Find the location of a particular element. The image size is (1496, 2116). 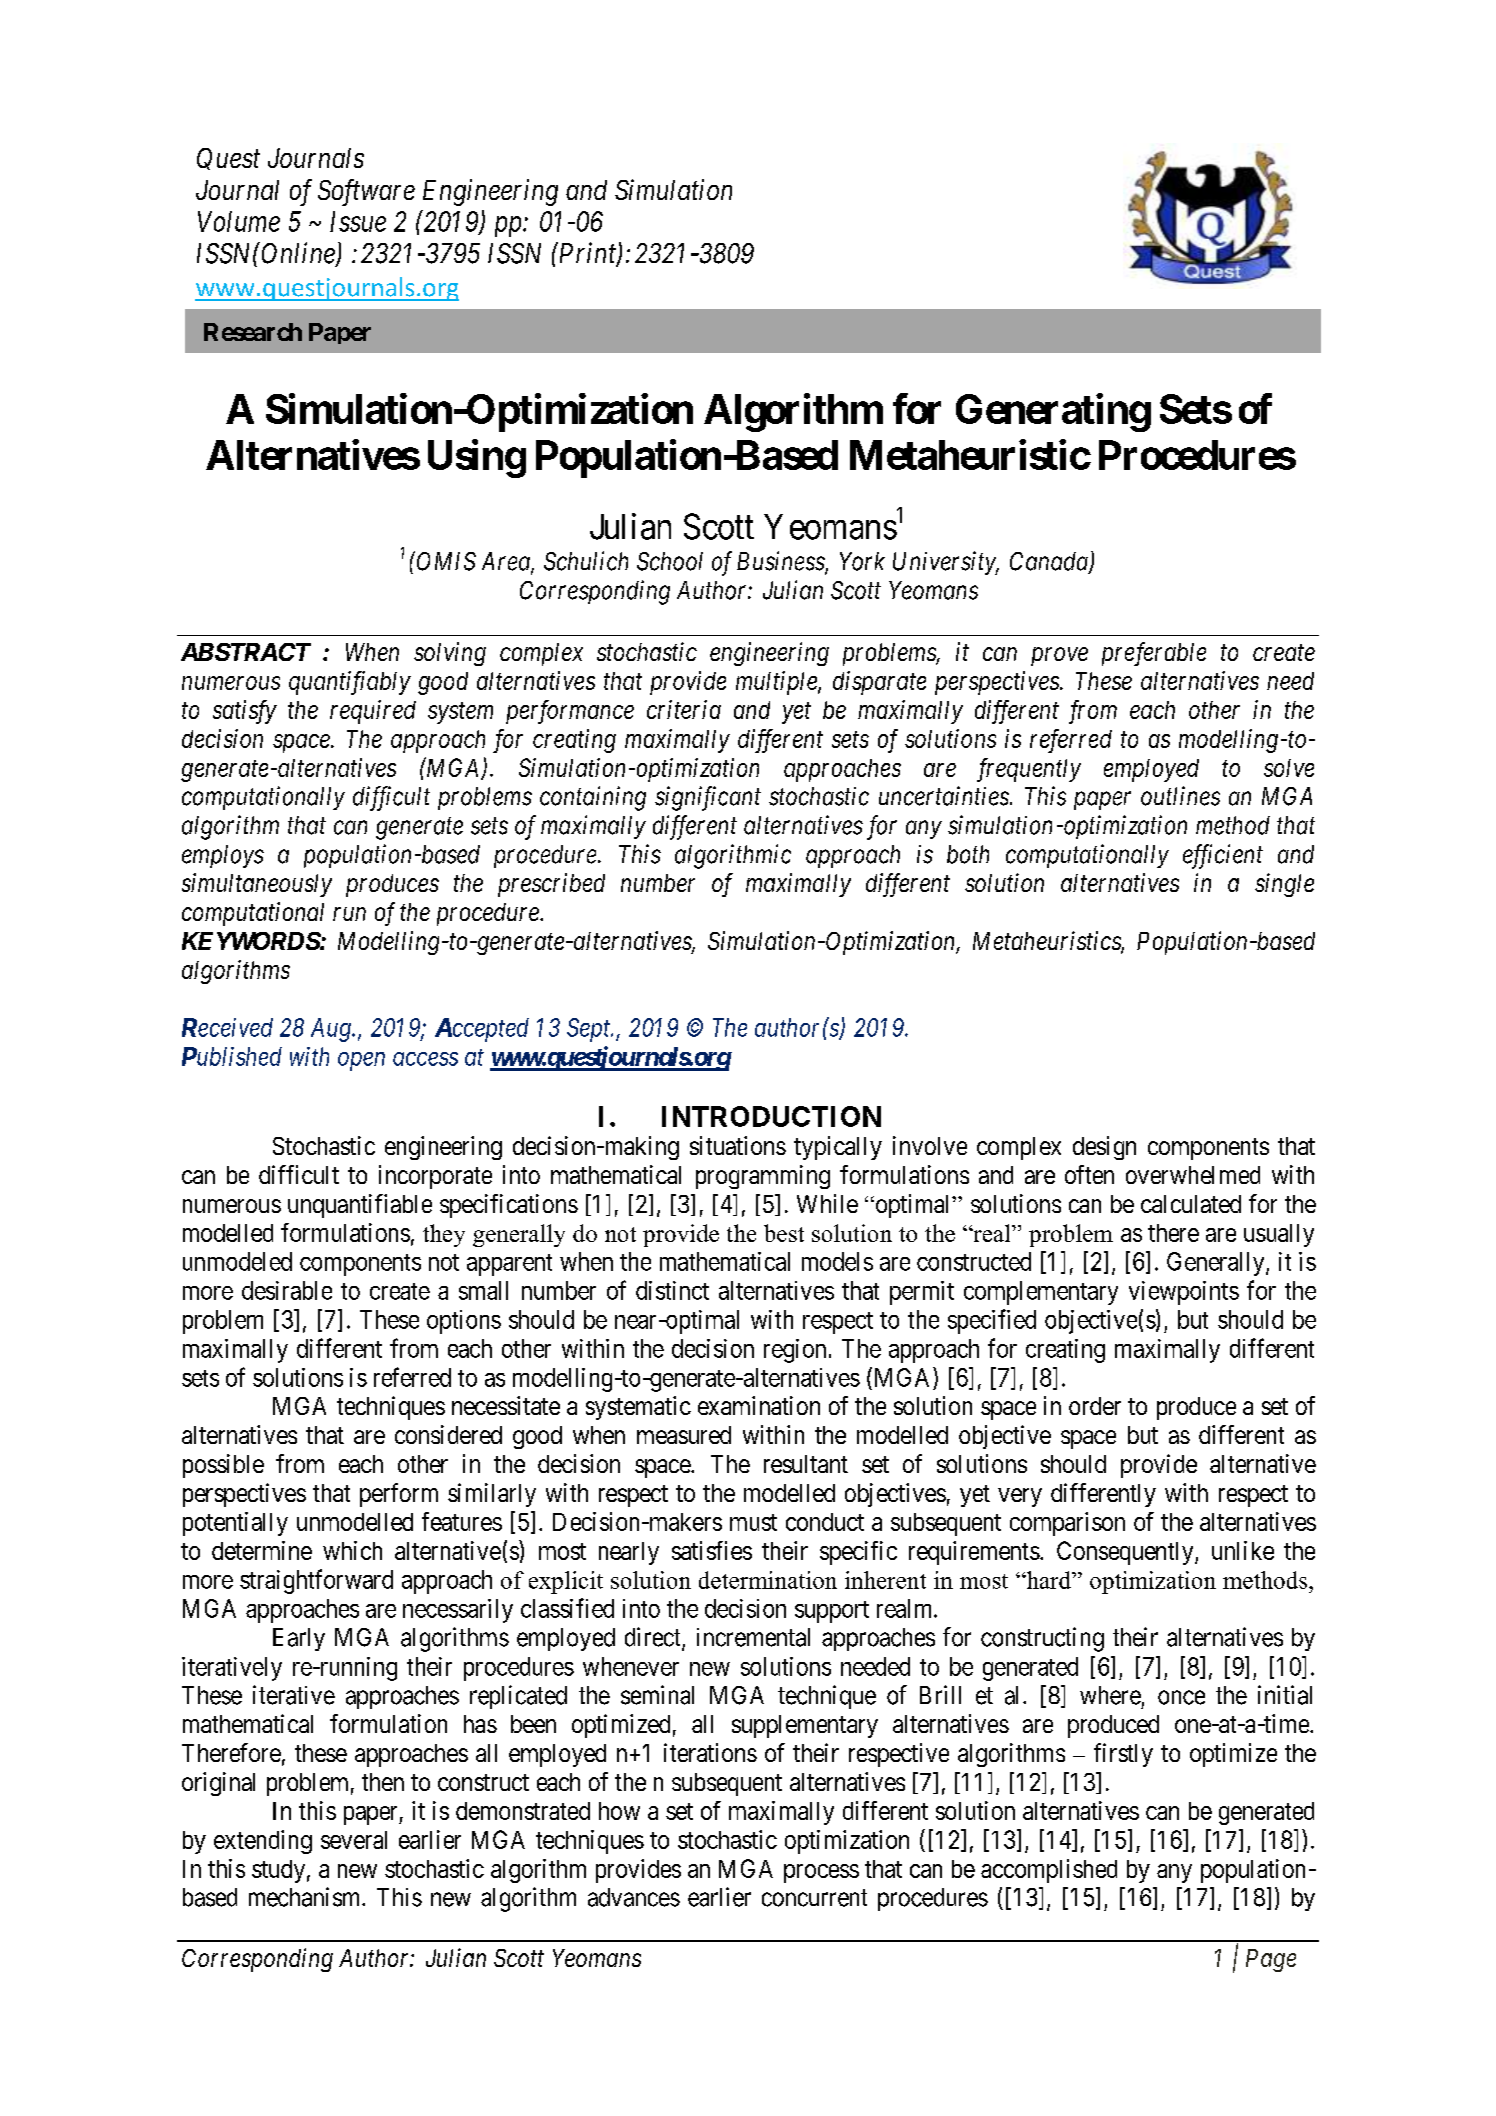

Canada is located at coordinates (1050, 562).
